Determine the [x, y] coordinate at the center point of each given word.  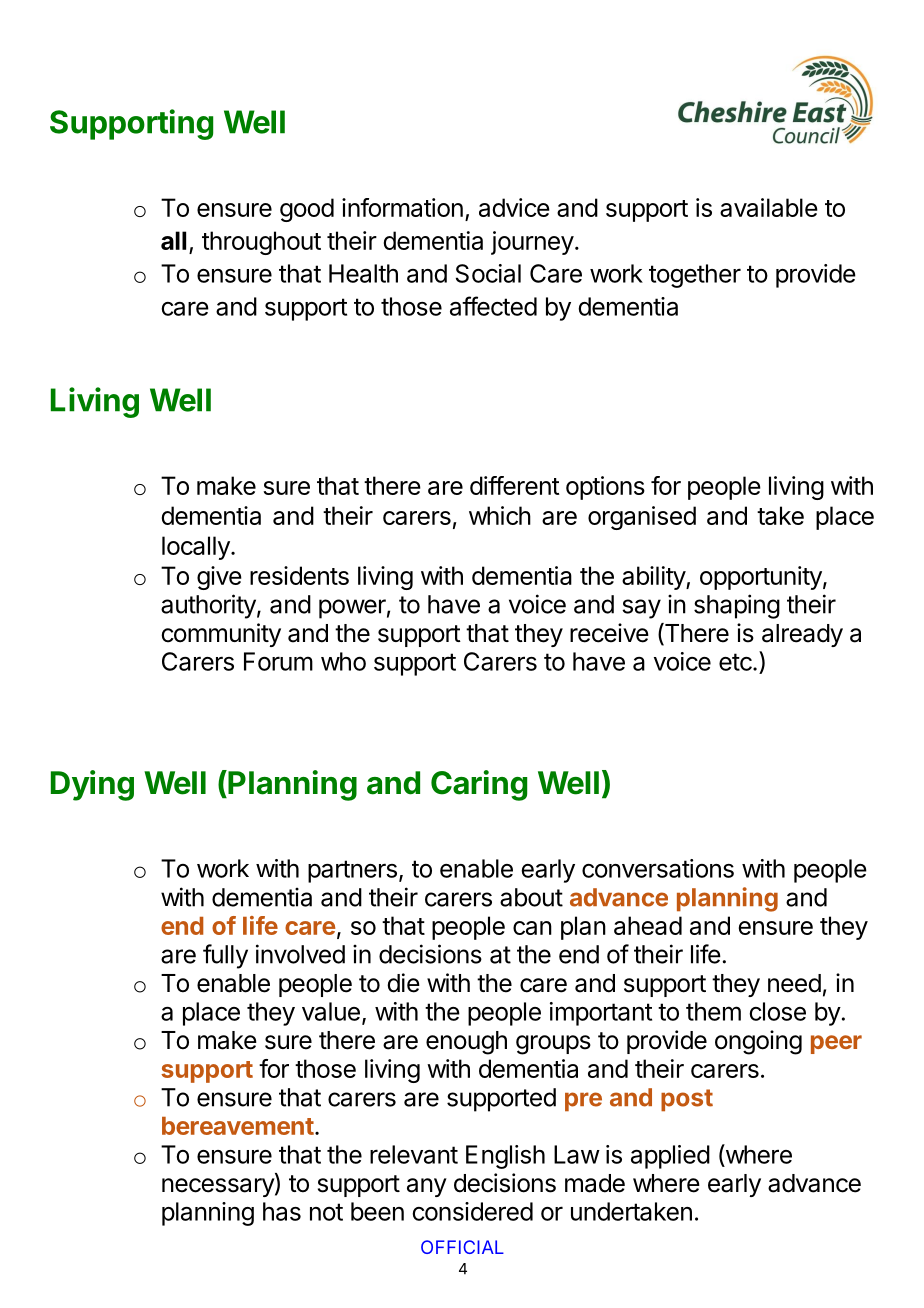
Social [488, 273]
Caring [479, 785]
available [769, 207]
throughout [261, 243]
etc [736, 662]
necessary [219, 1187]
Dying [92, 785]
